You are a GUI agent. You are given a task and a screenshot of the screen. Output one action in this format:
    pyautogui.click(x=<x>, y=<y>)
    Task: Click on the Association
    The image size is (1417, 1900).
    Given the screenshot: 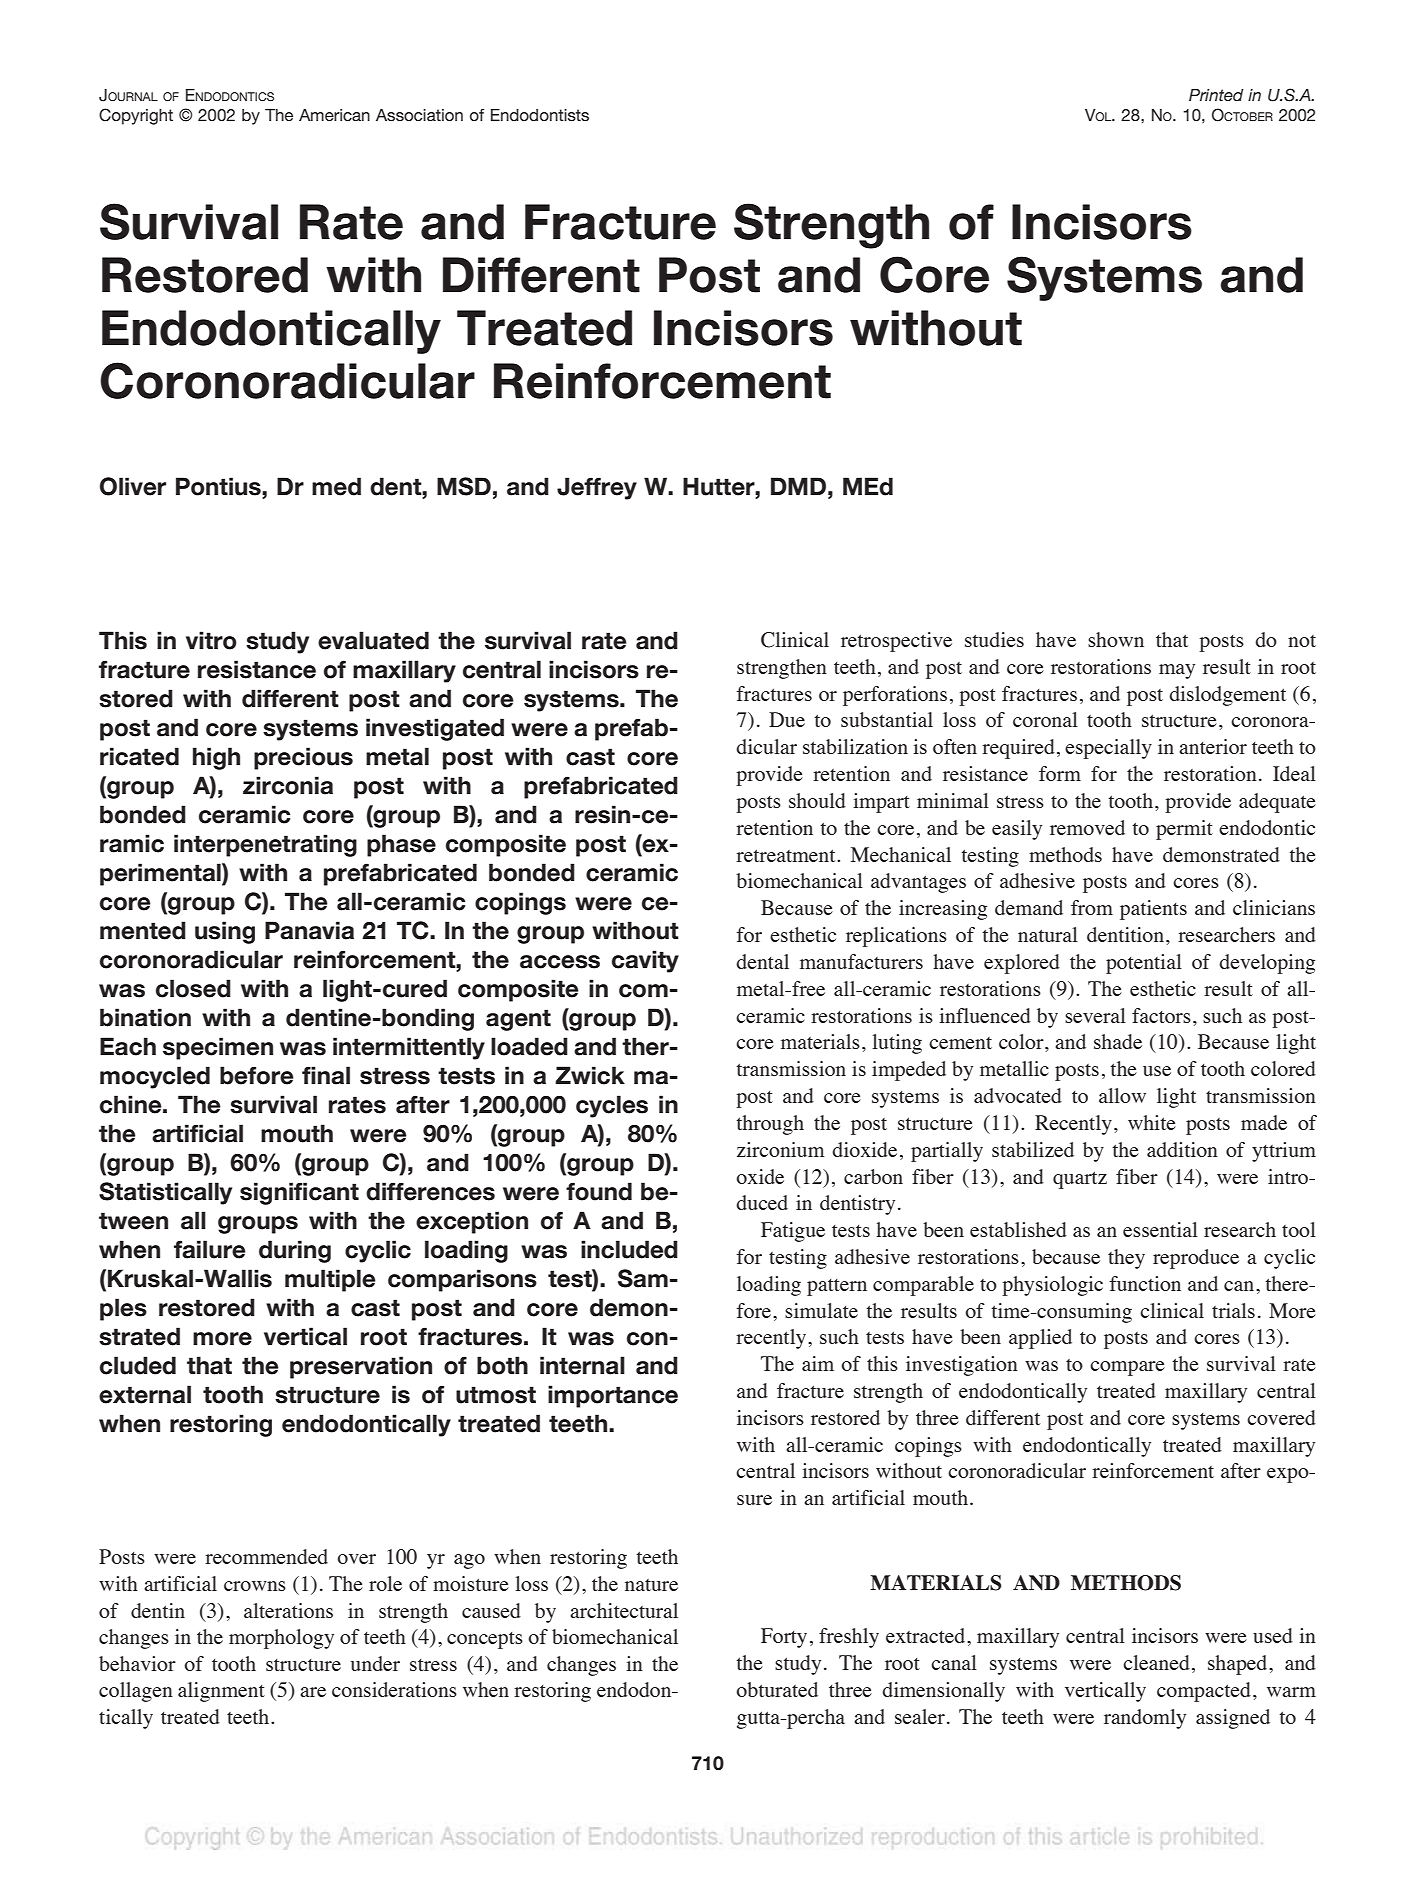 What is the action you would take?
    pyautogui.click(x=419, y=115)
